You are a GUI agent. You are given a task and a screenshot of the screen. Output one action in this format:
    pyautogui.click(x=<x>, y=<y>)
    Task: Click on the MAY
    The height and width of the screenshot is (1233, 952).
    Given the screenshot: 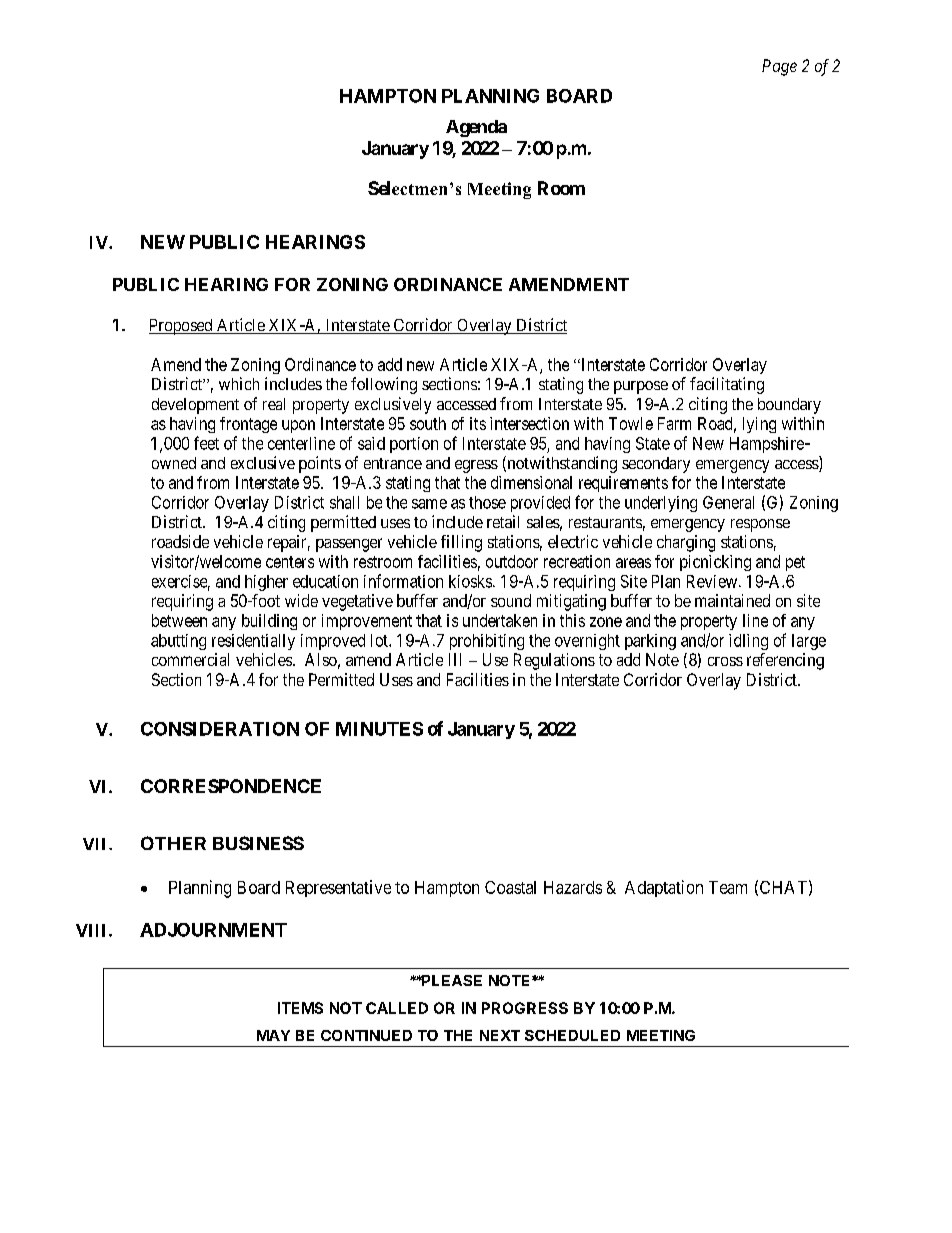 What is the action you would take?
    pyautogui.click(x=273, y=1035)
